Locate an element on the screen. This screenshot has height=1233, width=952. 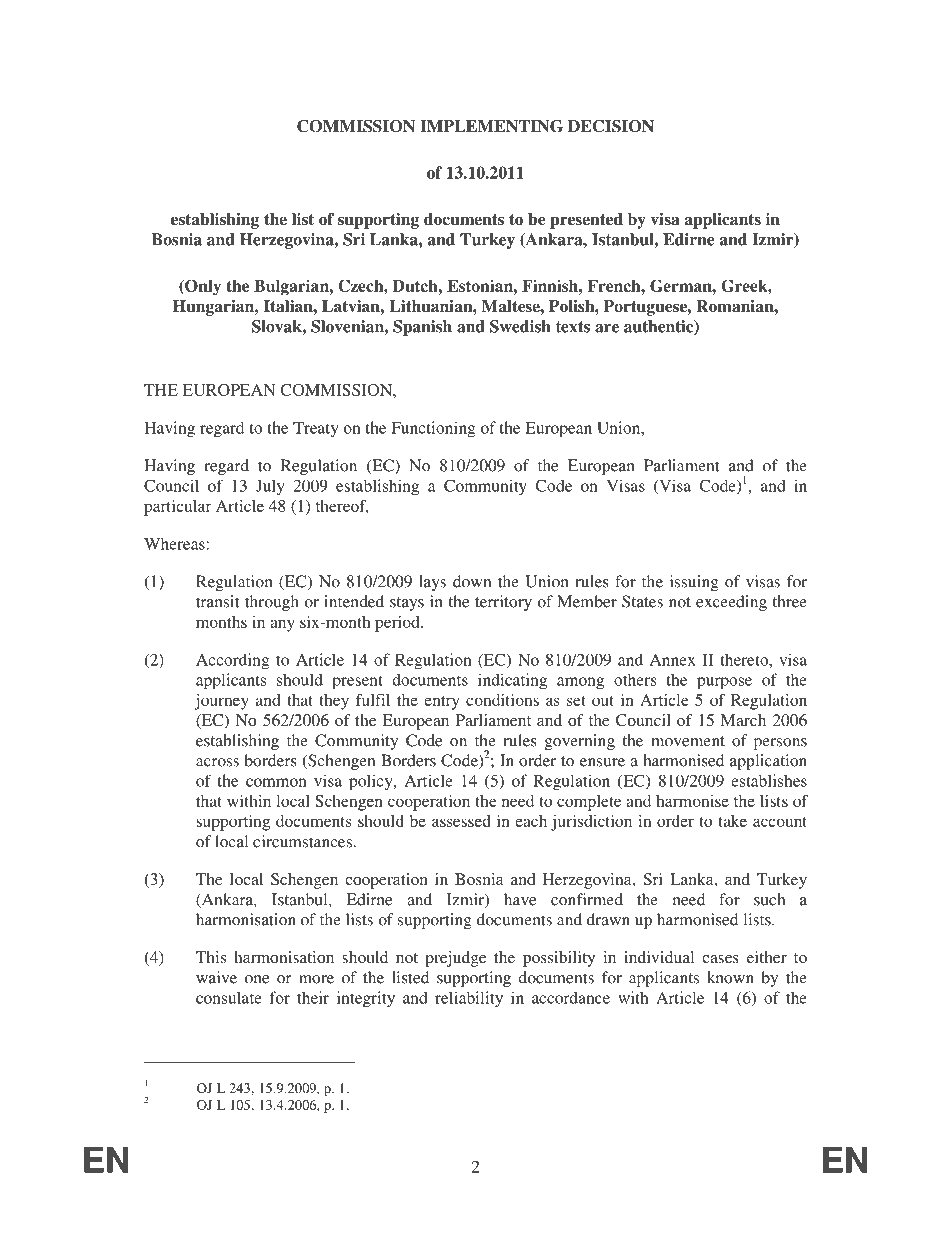
July is located at coordinates (270, 488).
